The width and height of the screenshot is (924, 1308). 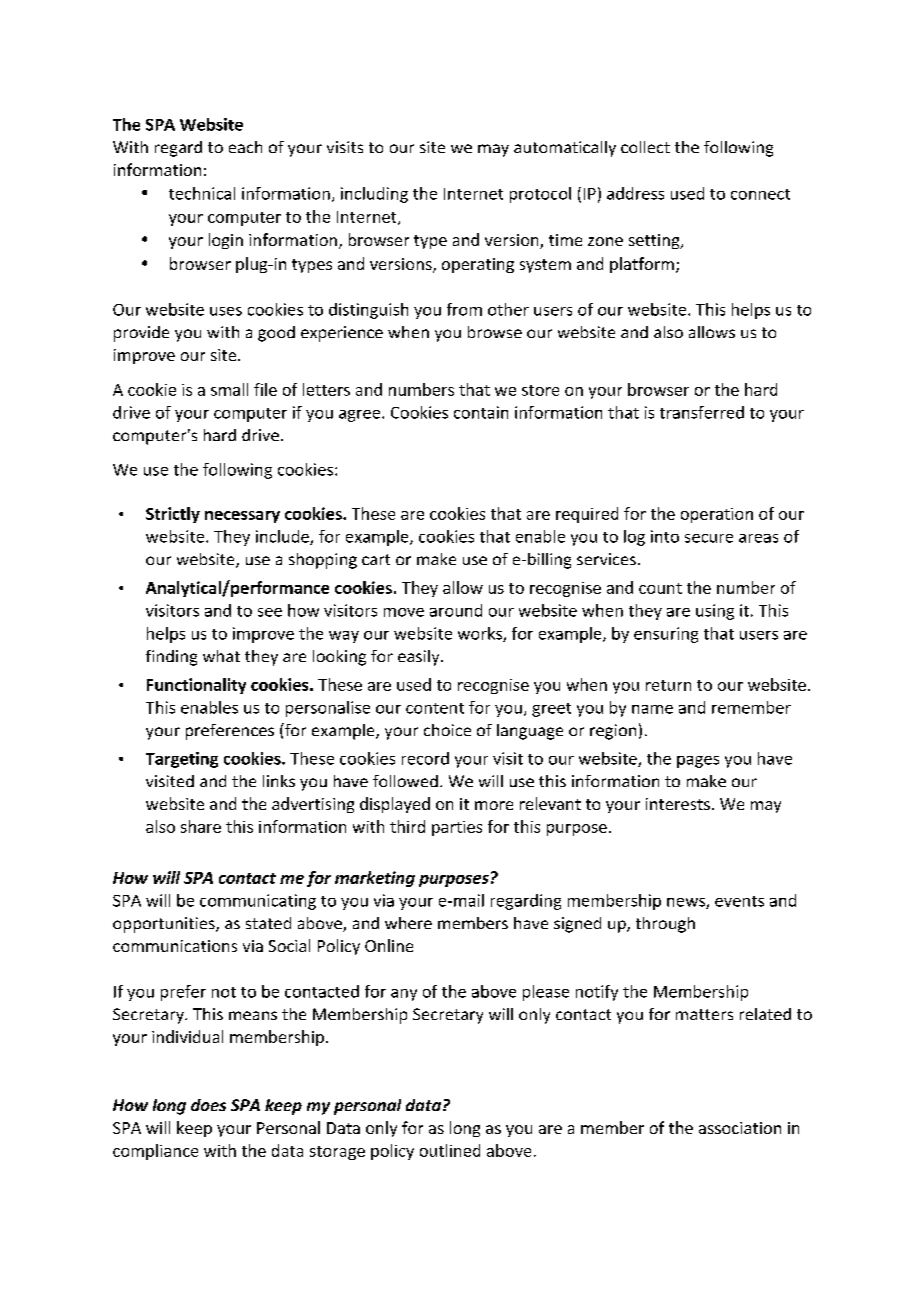 I want to click on communicating, so click(x=258, y=902).
